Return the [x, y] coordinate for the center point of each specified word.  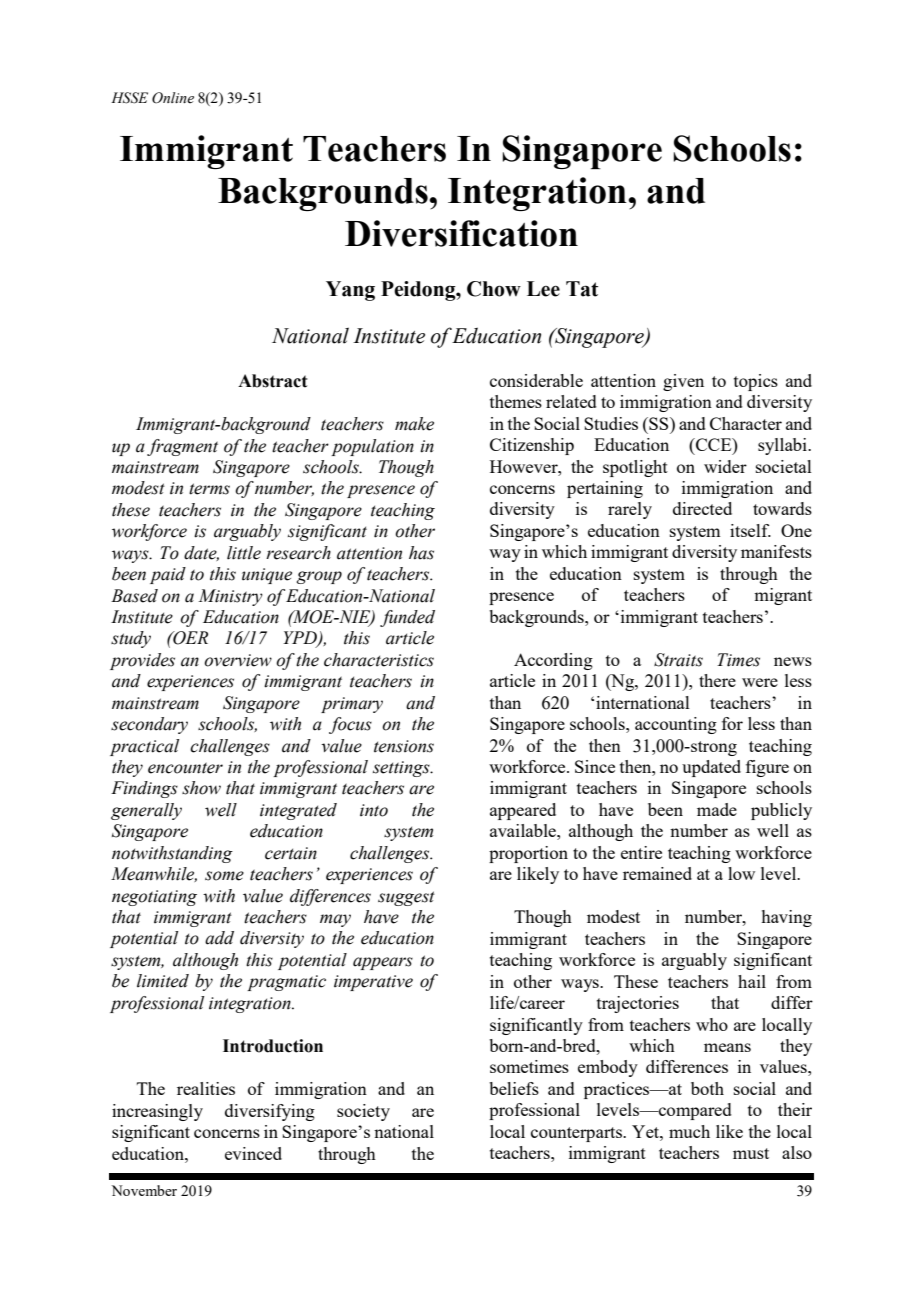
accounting [676, 725]
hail [752, 981]
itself [750, 530]
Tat [582, 289]
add [219, 938]
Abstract [272, 381]
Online [173, 98]
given [683, 382]
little [244, 553]
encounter [185, 768]
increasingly [157, 1112]
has [421, 553]
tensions [404, 746]
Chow [494, 289]
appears [383, 963]
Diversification [461, 233]
